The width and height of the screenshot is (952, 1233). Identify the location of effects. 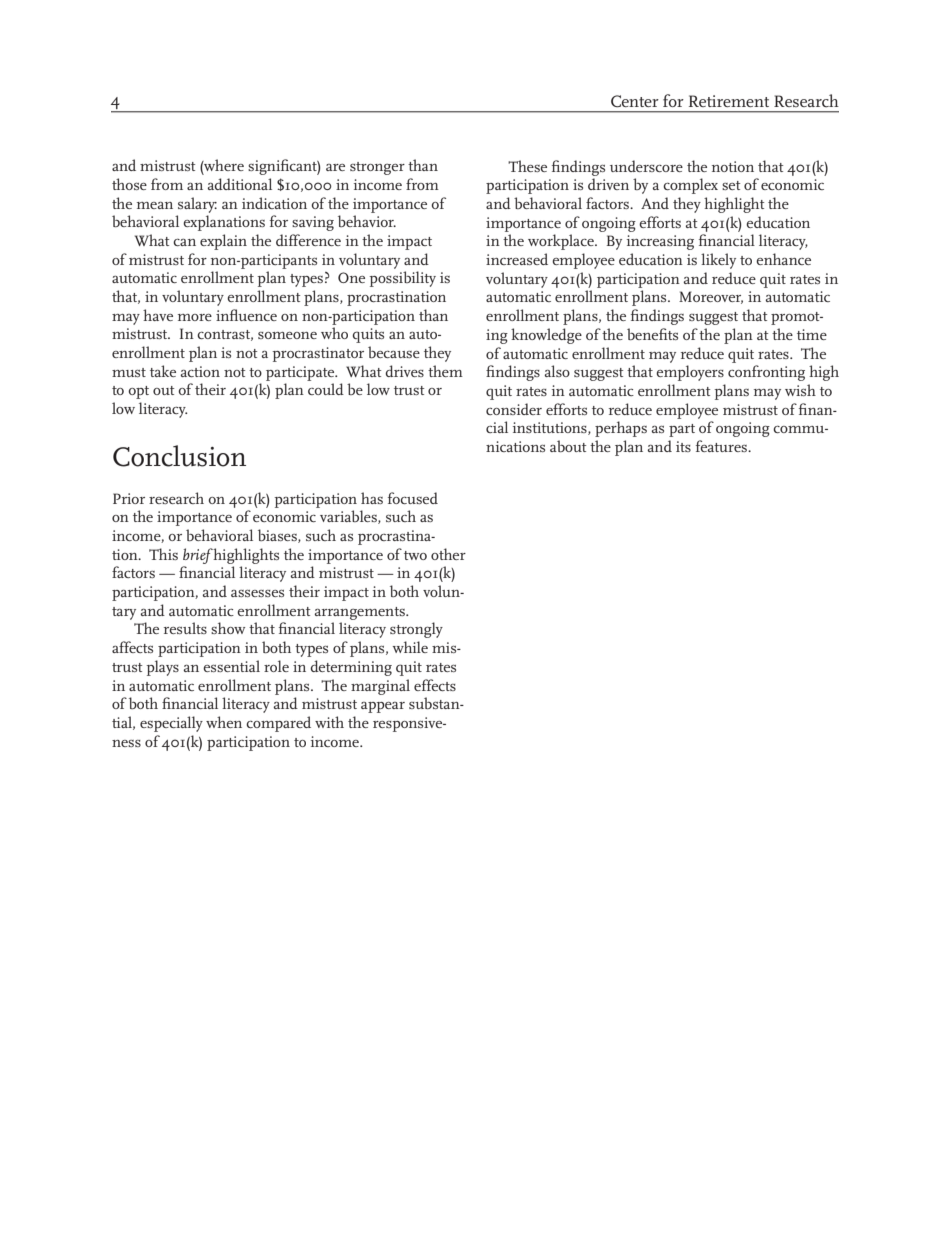
(435, 685).
